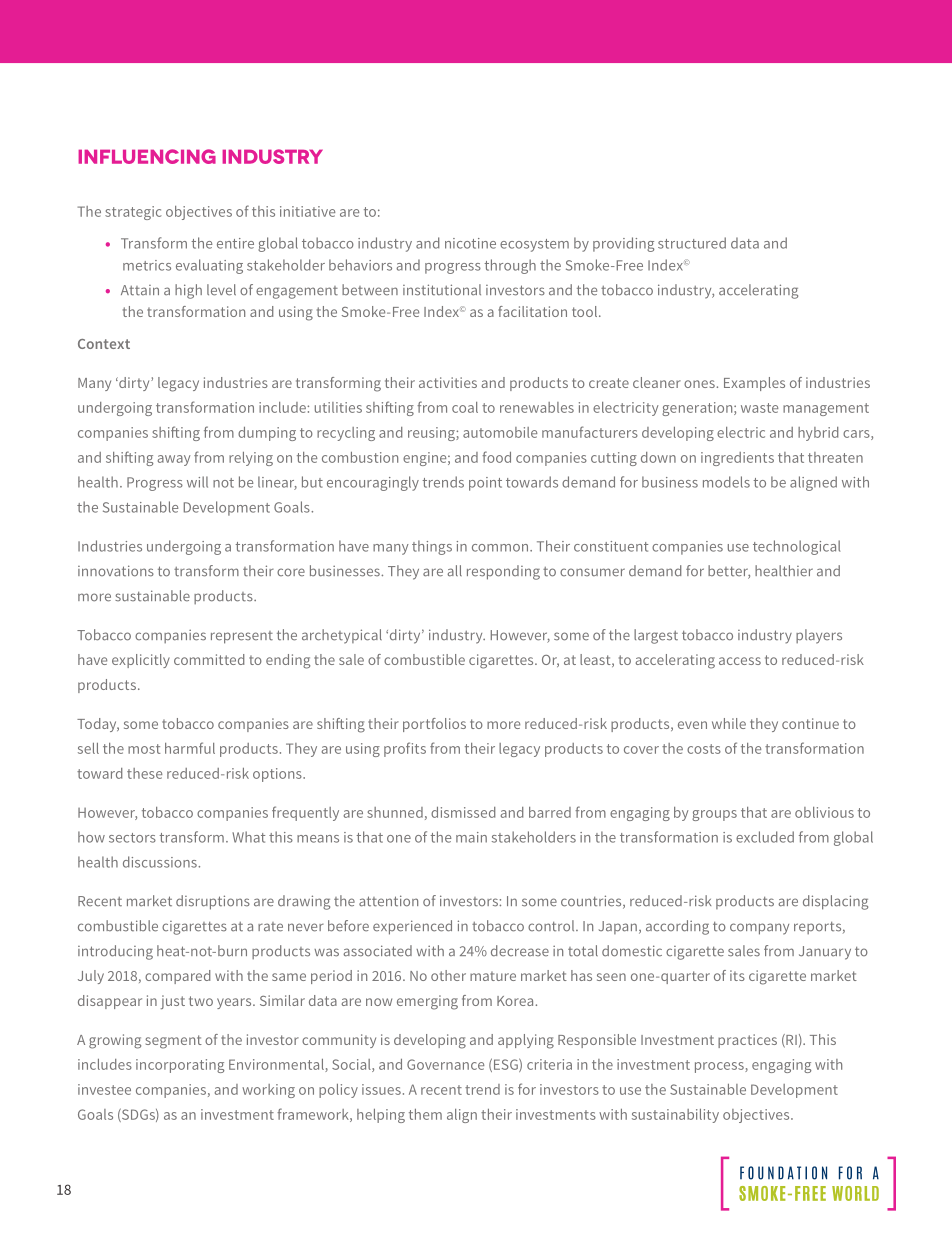 This screenshot has height=1233, width=952. Describe the element at coordinates (147, 156) in the screenshot. I see `INFLUENCING` at that location.
